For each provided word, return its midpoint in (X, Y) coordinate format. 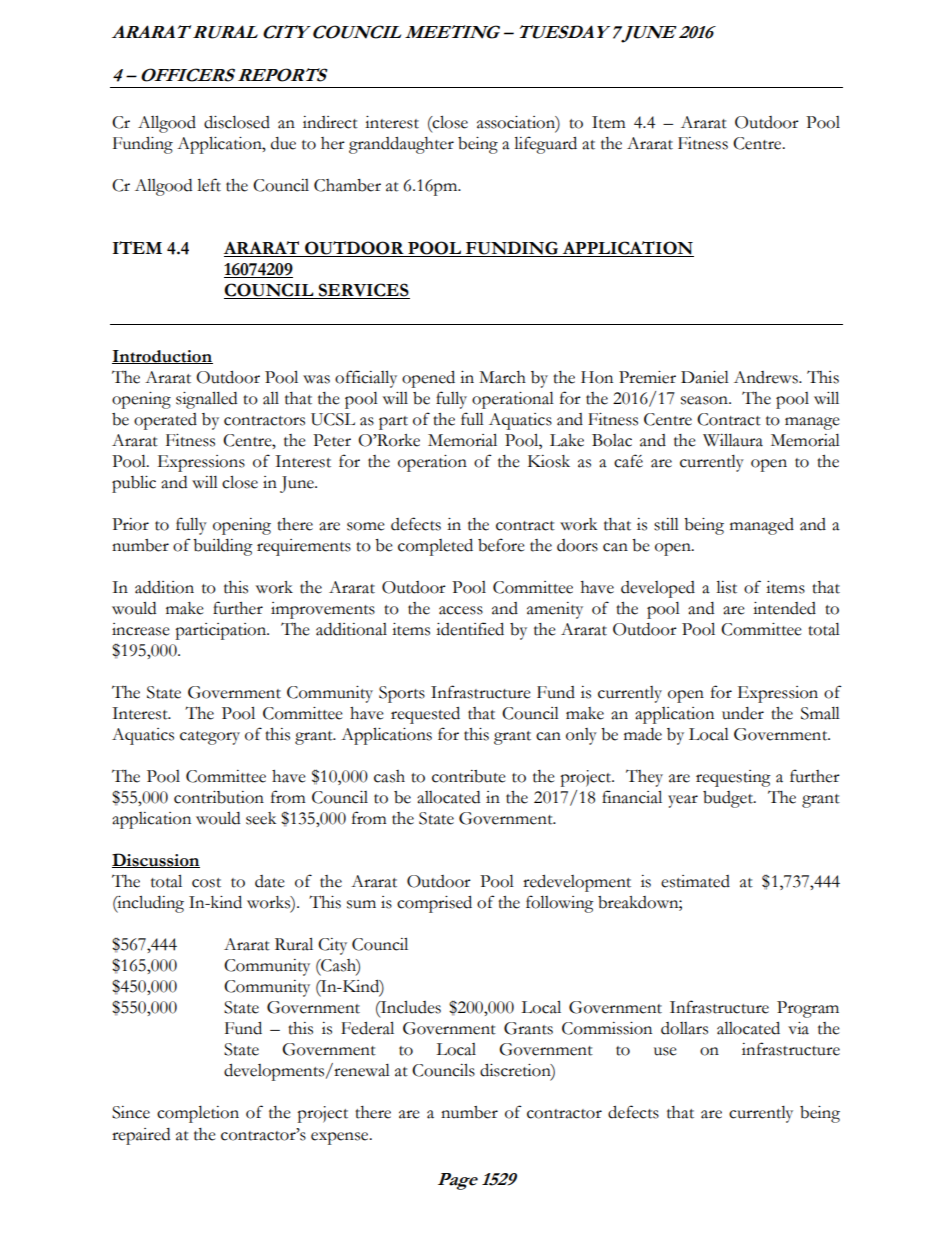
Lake (567, 440)
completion (198, 1114)
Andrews (767, 377)
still (666, 524)
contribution (219, 797)
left (209, 185)
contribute (469, 776)
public (134, 484)
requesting (733, 778)
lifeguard (545, 145)
